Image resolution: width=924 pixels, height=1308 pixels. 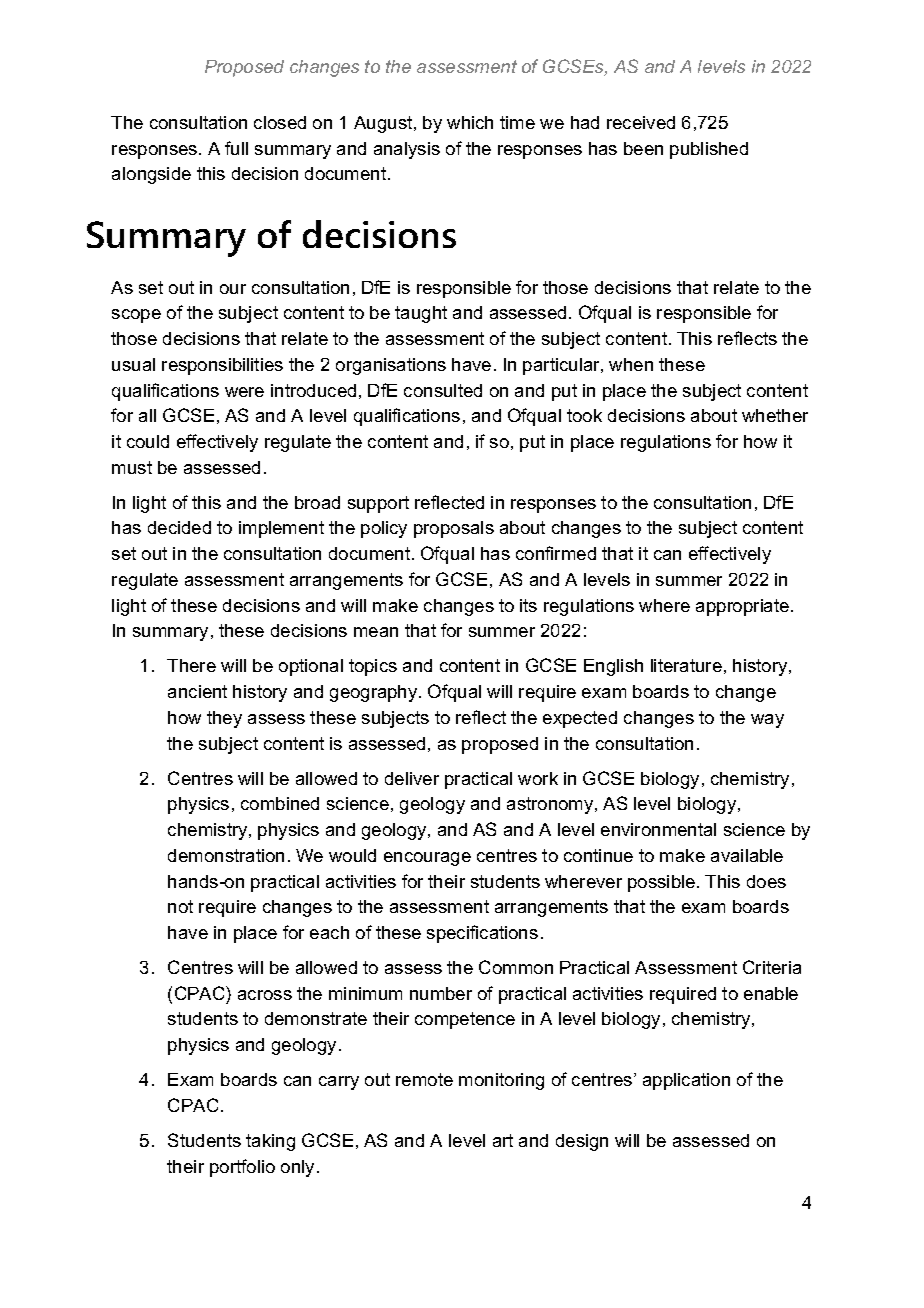 I want to click on demonstration, so click(x=226, y=855).
